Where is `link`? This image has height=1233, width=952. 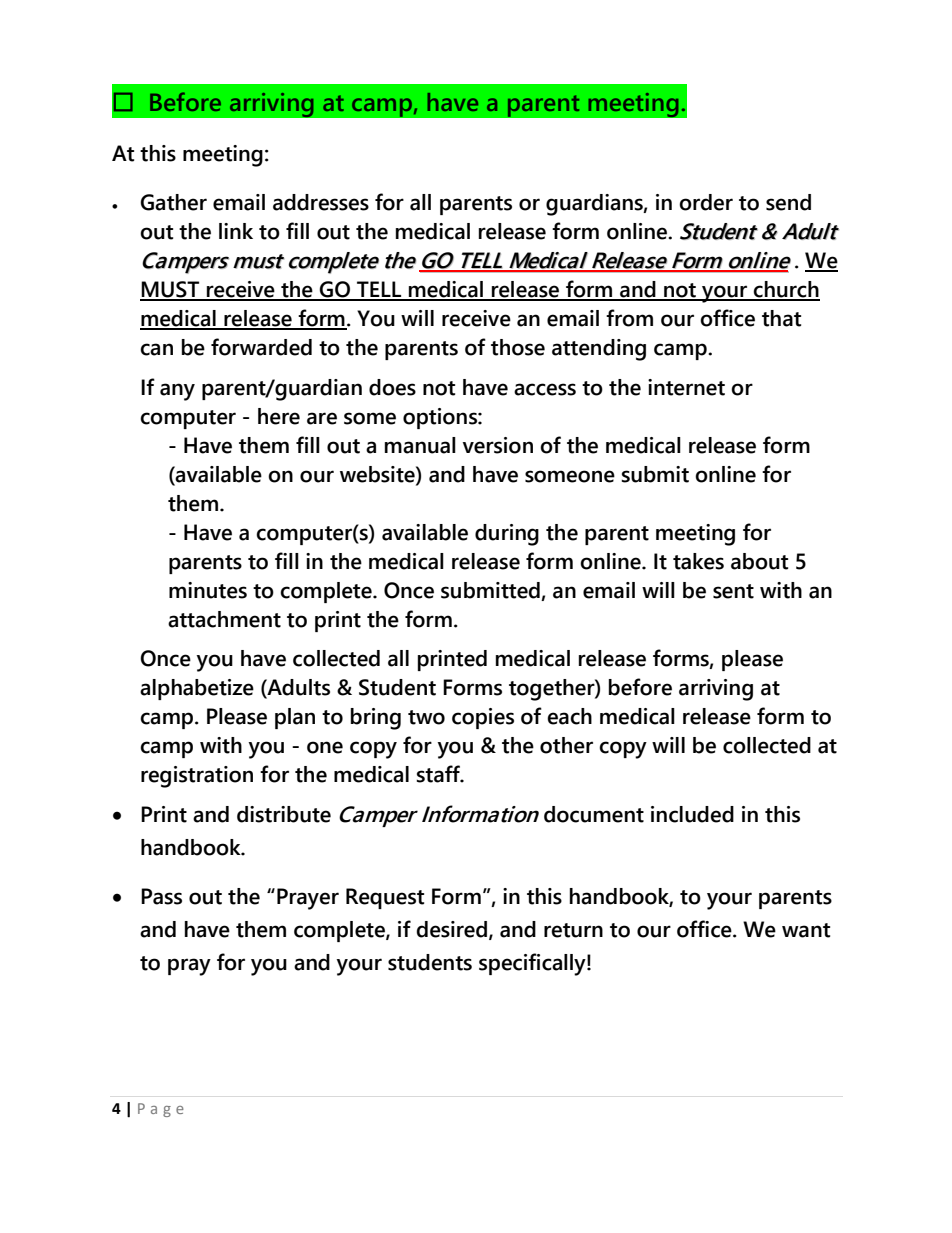
link is located at coordinates (236, 231).
